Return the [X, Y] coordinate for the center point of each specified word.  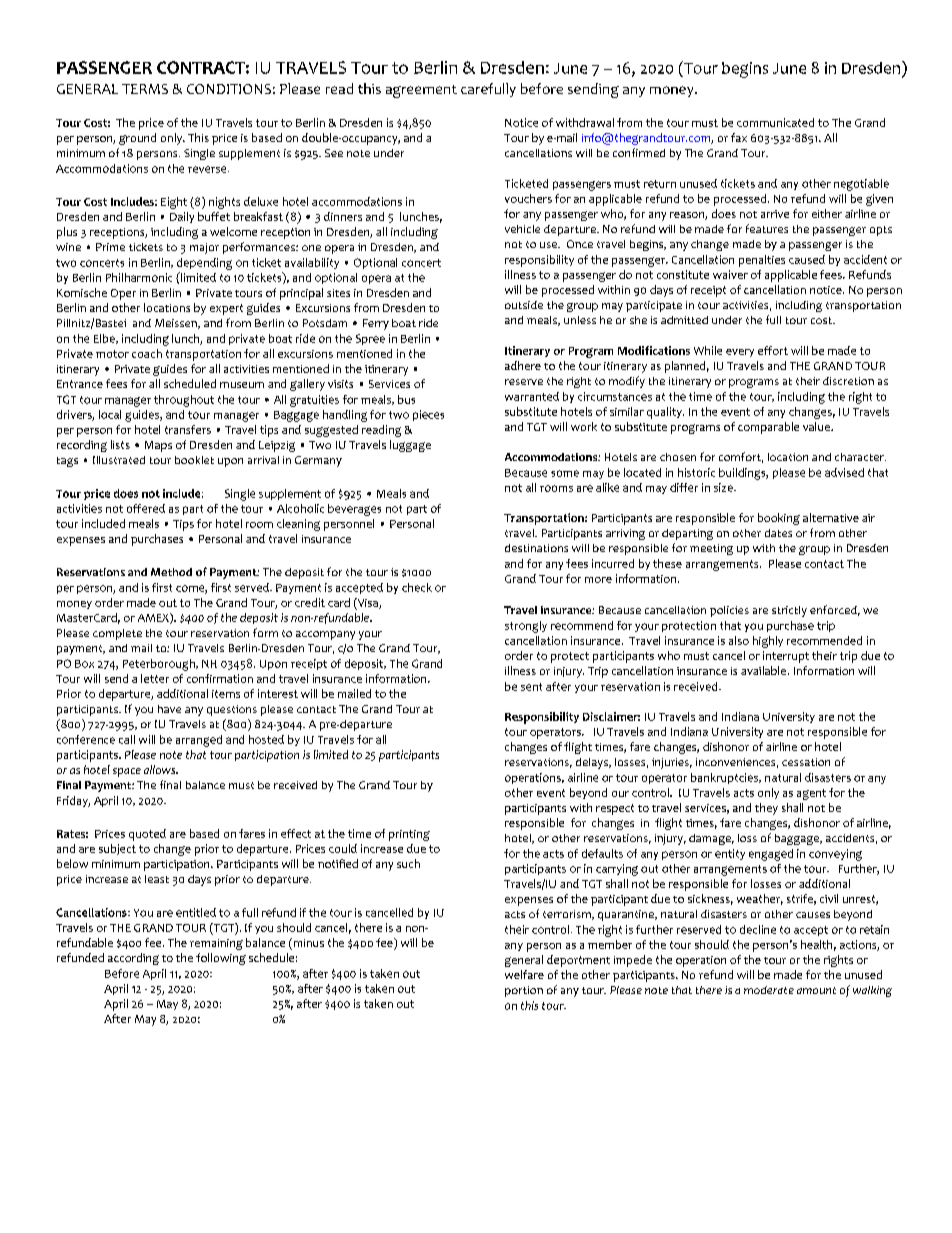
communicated [775, 122]
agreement [421, 91]
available [765, 670]
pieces [428, 415]
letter [155, 678]
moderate [769, 990]
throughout [184, 401]
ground [137, 139]
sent [531, 687]
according [133, 959]
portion [524, 991]
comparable [768, 428]
